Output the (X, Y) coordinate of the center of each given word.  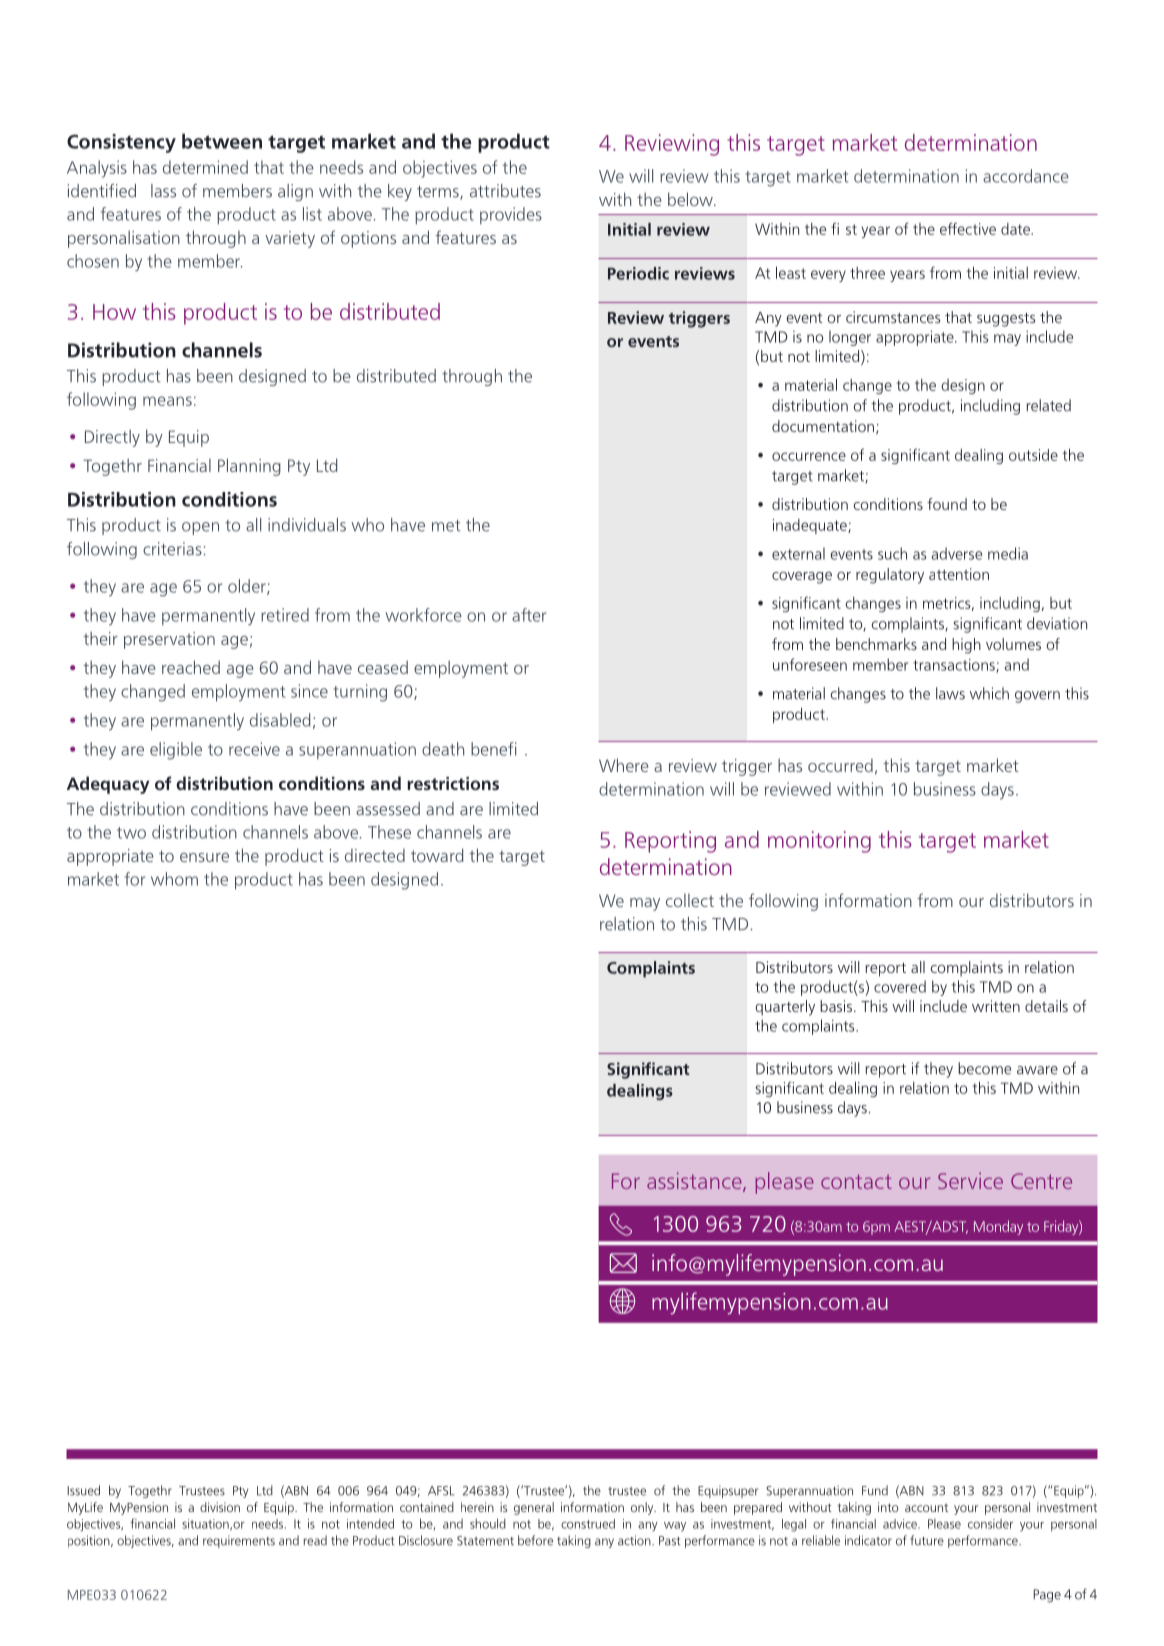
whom (174, 879)
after (529, 615)
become (984, 1068)
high (966, 646)
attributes (505, 191)
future (927, 1540)
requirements (239, 1541)
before (535, 1540)
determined (205, 167)
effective (968, 228)
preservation (169, 640)
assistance (695, 1182)
